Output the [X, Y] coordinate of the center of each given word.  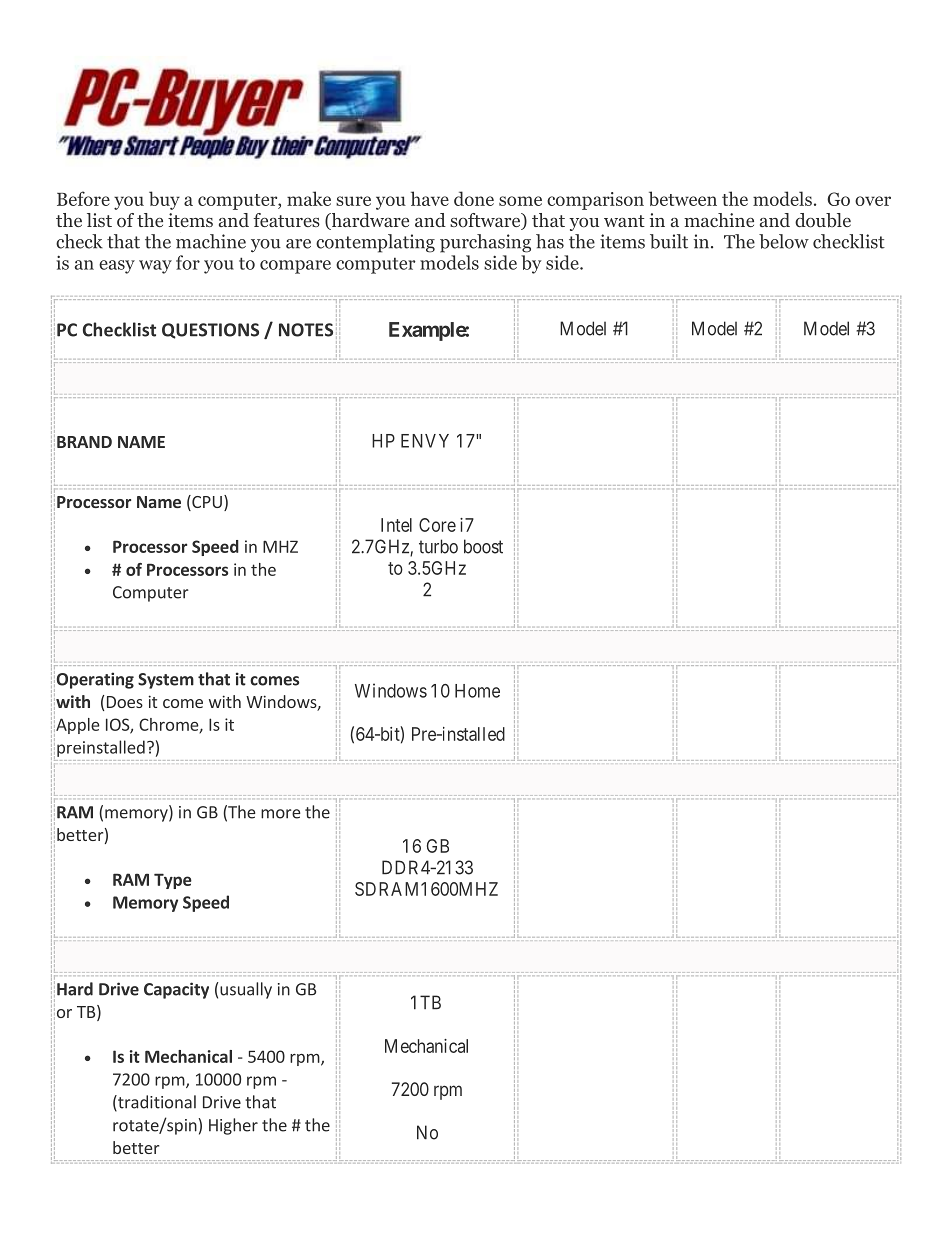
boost [483, 546]
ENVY [425, 441]
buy [164, 200]
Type [173, 881]
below [784, 241]
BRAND [84, 442]
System [166, 681]
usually [246, 990]
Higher [233, 1126]
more [281, 814]
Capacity [176, 990]
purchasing [485, 243]
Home [477, 691]
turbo [438, 546]
